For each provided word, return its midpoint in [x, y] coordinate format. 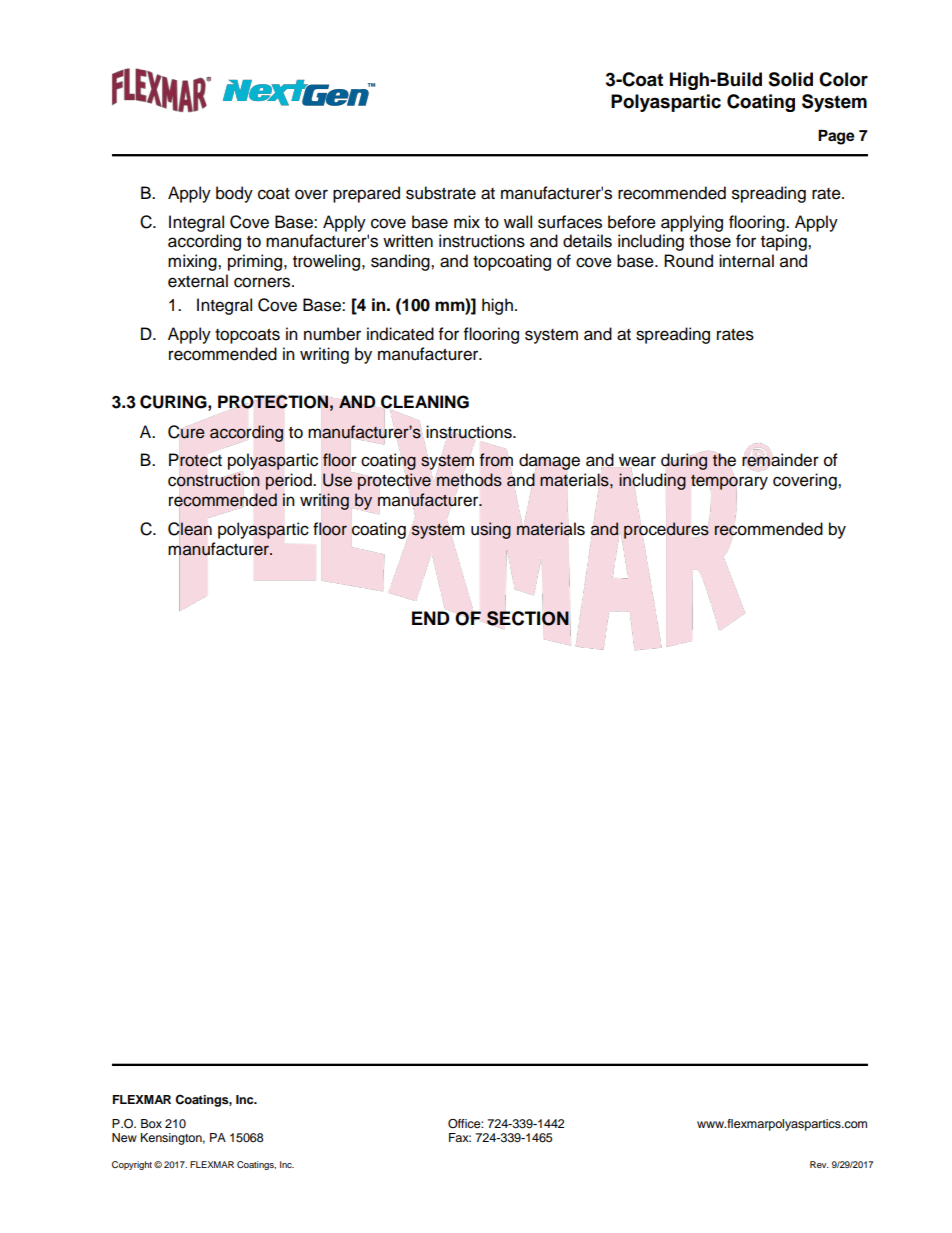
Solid [790, 79]
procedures [666, 530]
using [491, 530]
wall [518, 222]
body [234, 194]
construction [214, 480]
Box [151, 1123]
